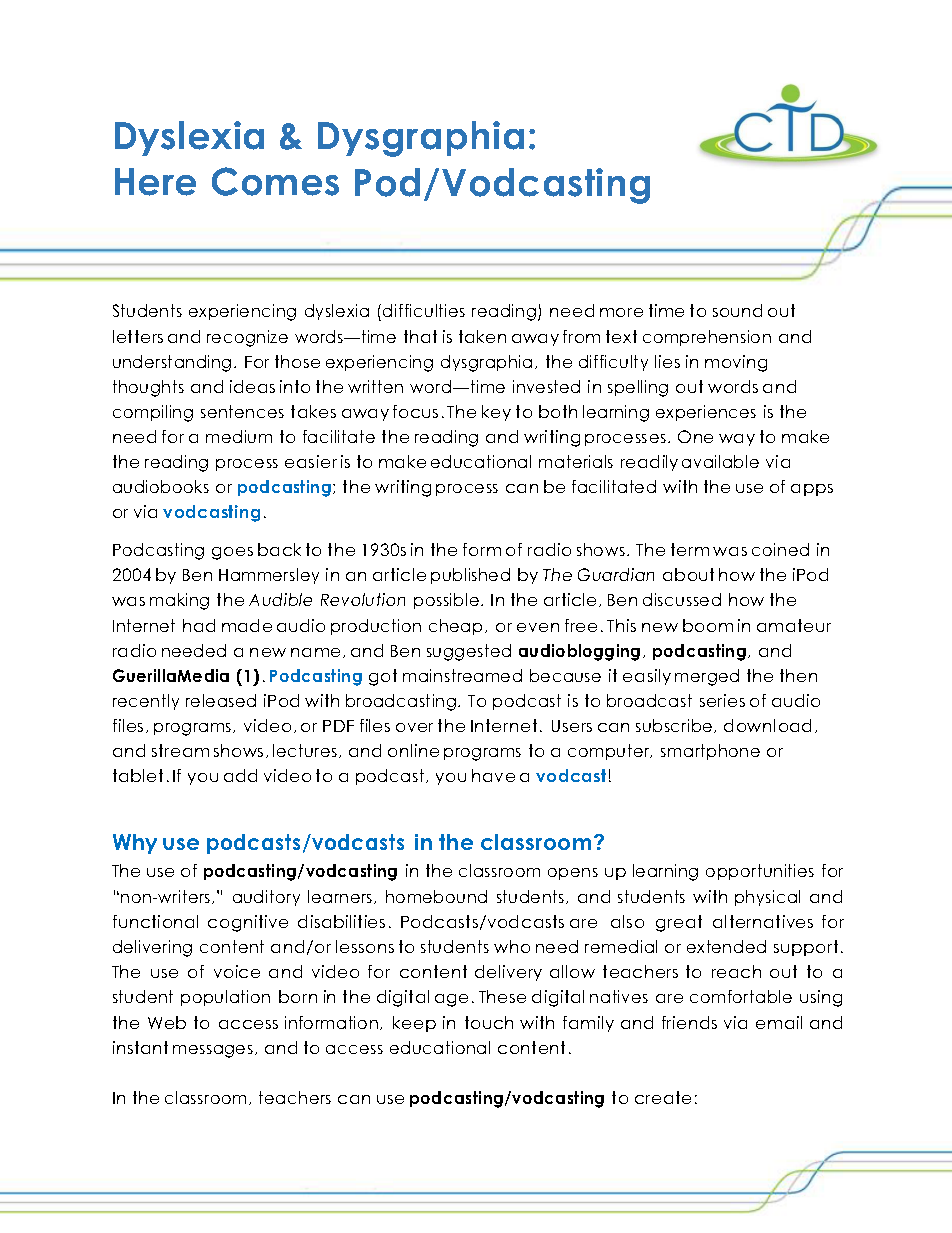 This screenshot has width=952, height=1233. I want to click on messages, so click(213, 1051).
